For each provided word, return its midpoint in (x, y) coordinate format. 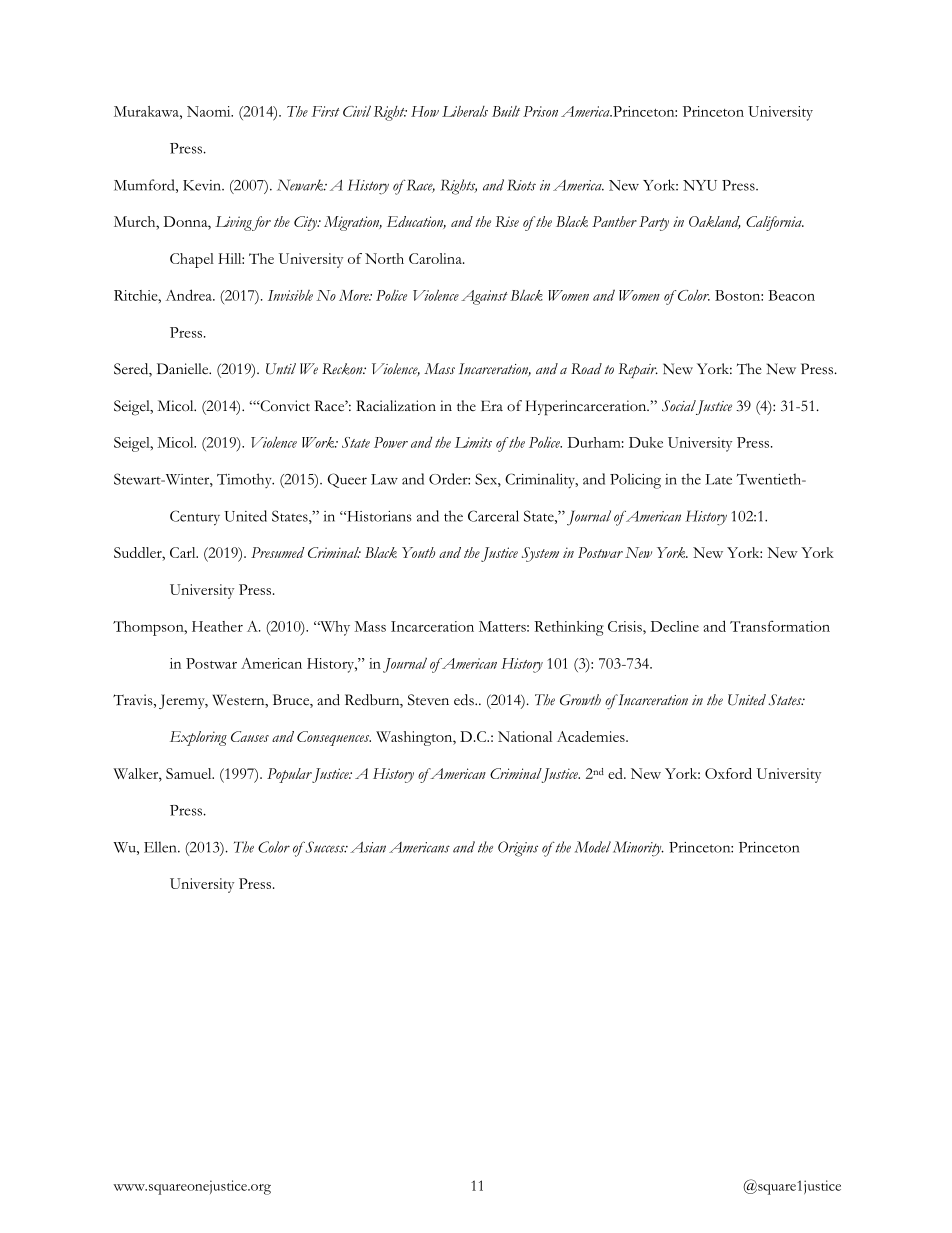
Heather (217, 626)
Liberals (465, 111)
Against (484, 297)
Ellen (161, 847)
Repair (638, 370)
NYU (700, 185)
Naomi (210, 111)
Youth (418, 552)
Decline (675, 626)
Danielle (184, 368)
